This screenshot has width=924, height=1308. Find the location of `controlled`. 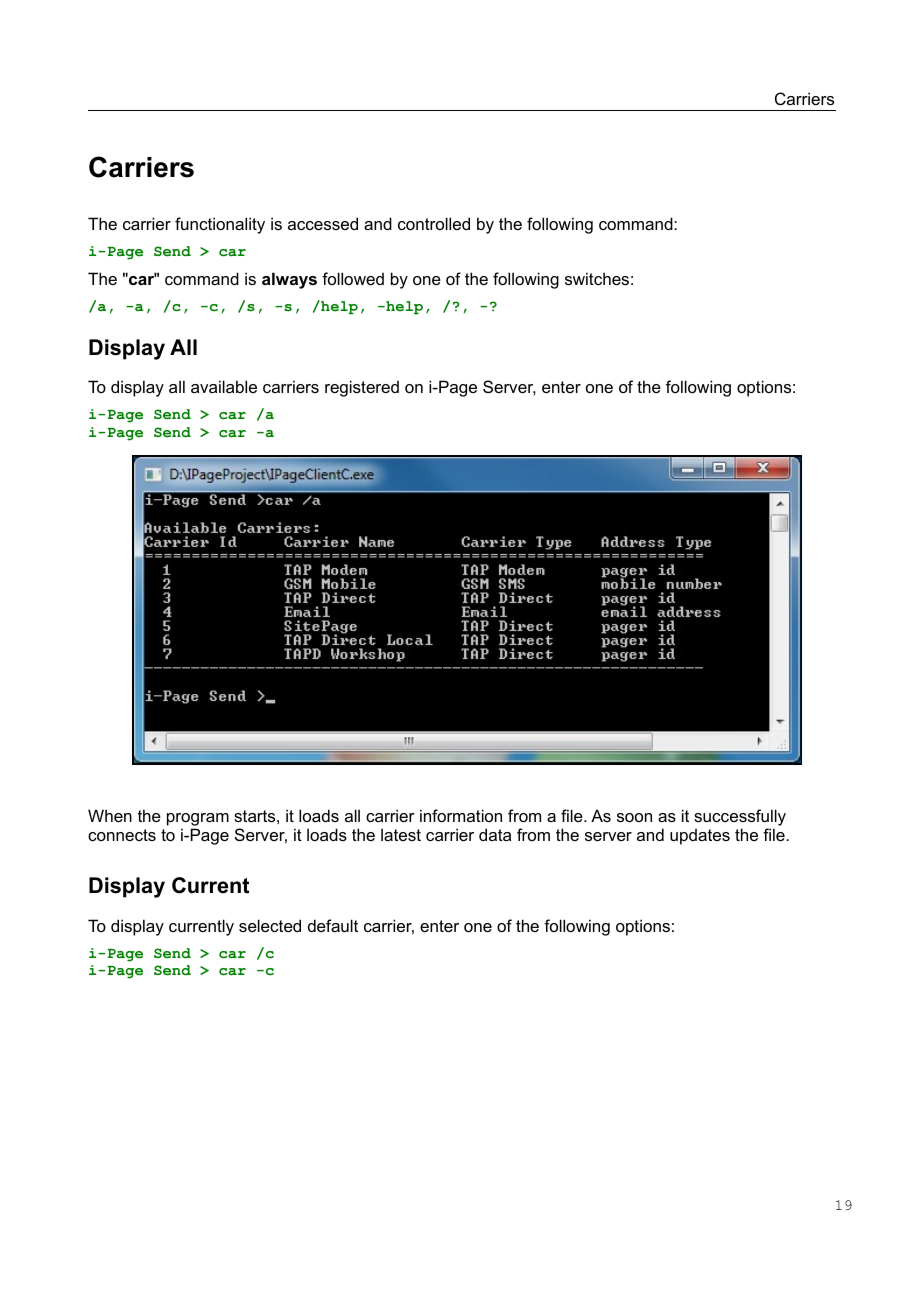

controlled is located at coordinates (434, 223).
